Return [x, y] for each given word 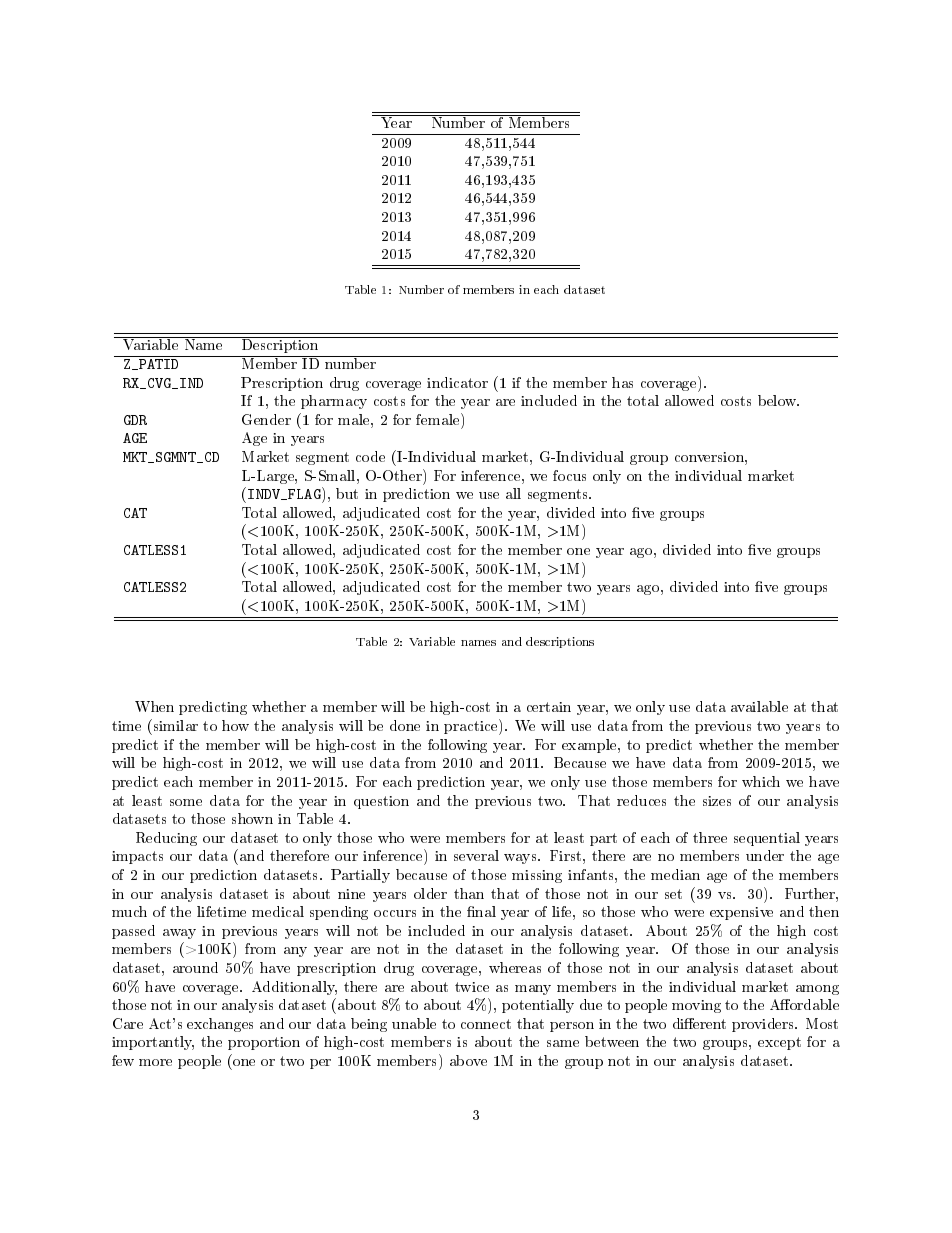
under [765, 855]
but [347, 493]
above [468, 1060]
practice [472, 727]
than [469, 893]
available [759, 706]
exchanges [220, 1025]
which [761, 781]
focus [569, 475]
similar [174, 725]
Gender [266, 419]
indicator [457, 382]
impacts [137, 857]
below [778, 400]
